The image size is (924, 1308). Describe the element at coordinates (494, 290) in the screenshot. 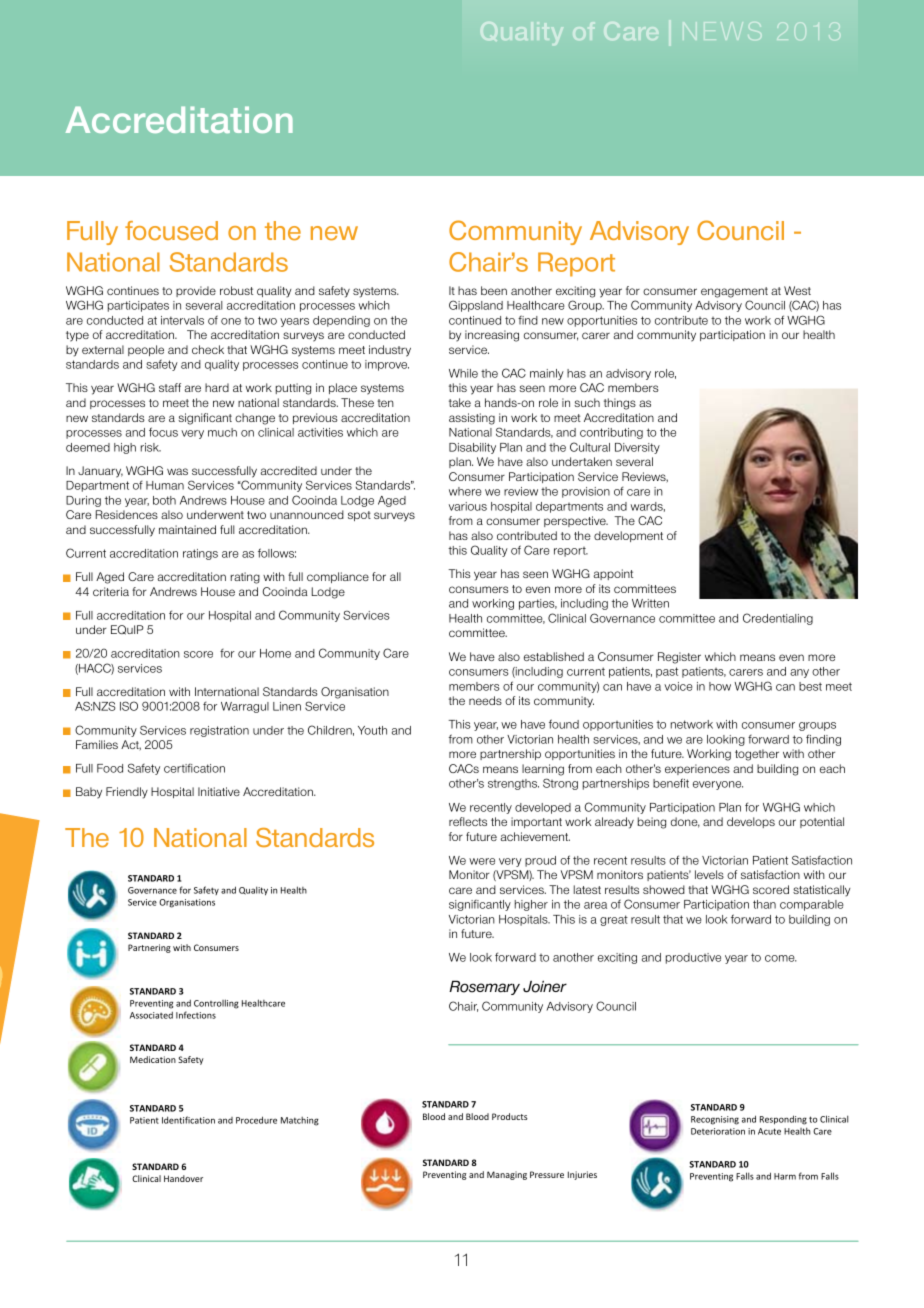

I see `been` at that location.
